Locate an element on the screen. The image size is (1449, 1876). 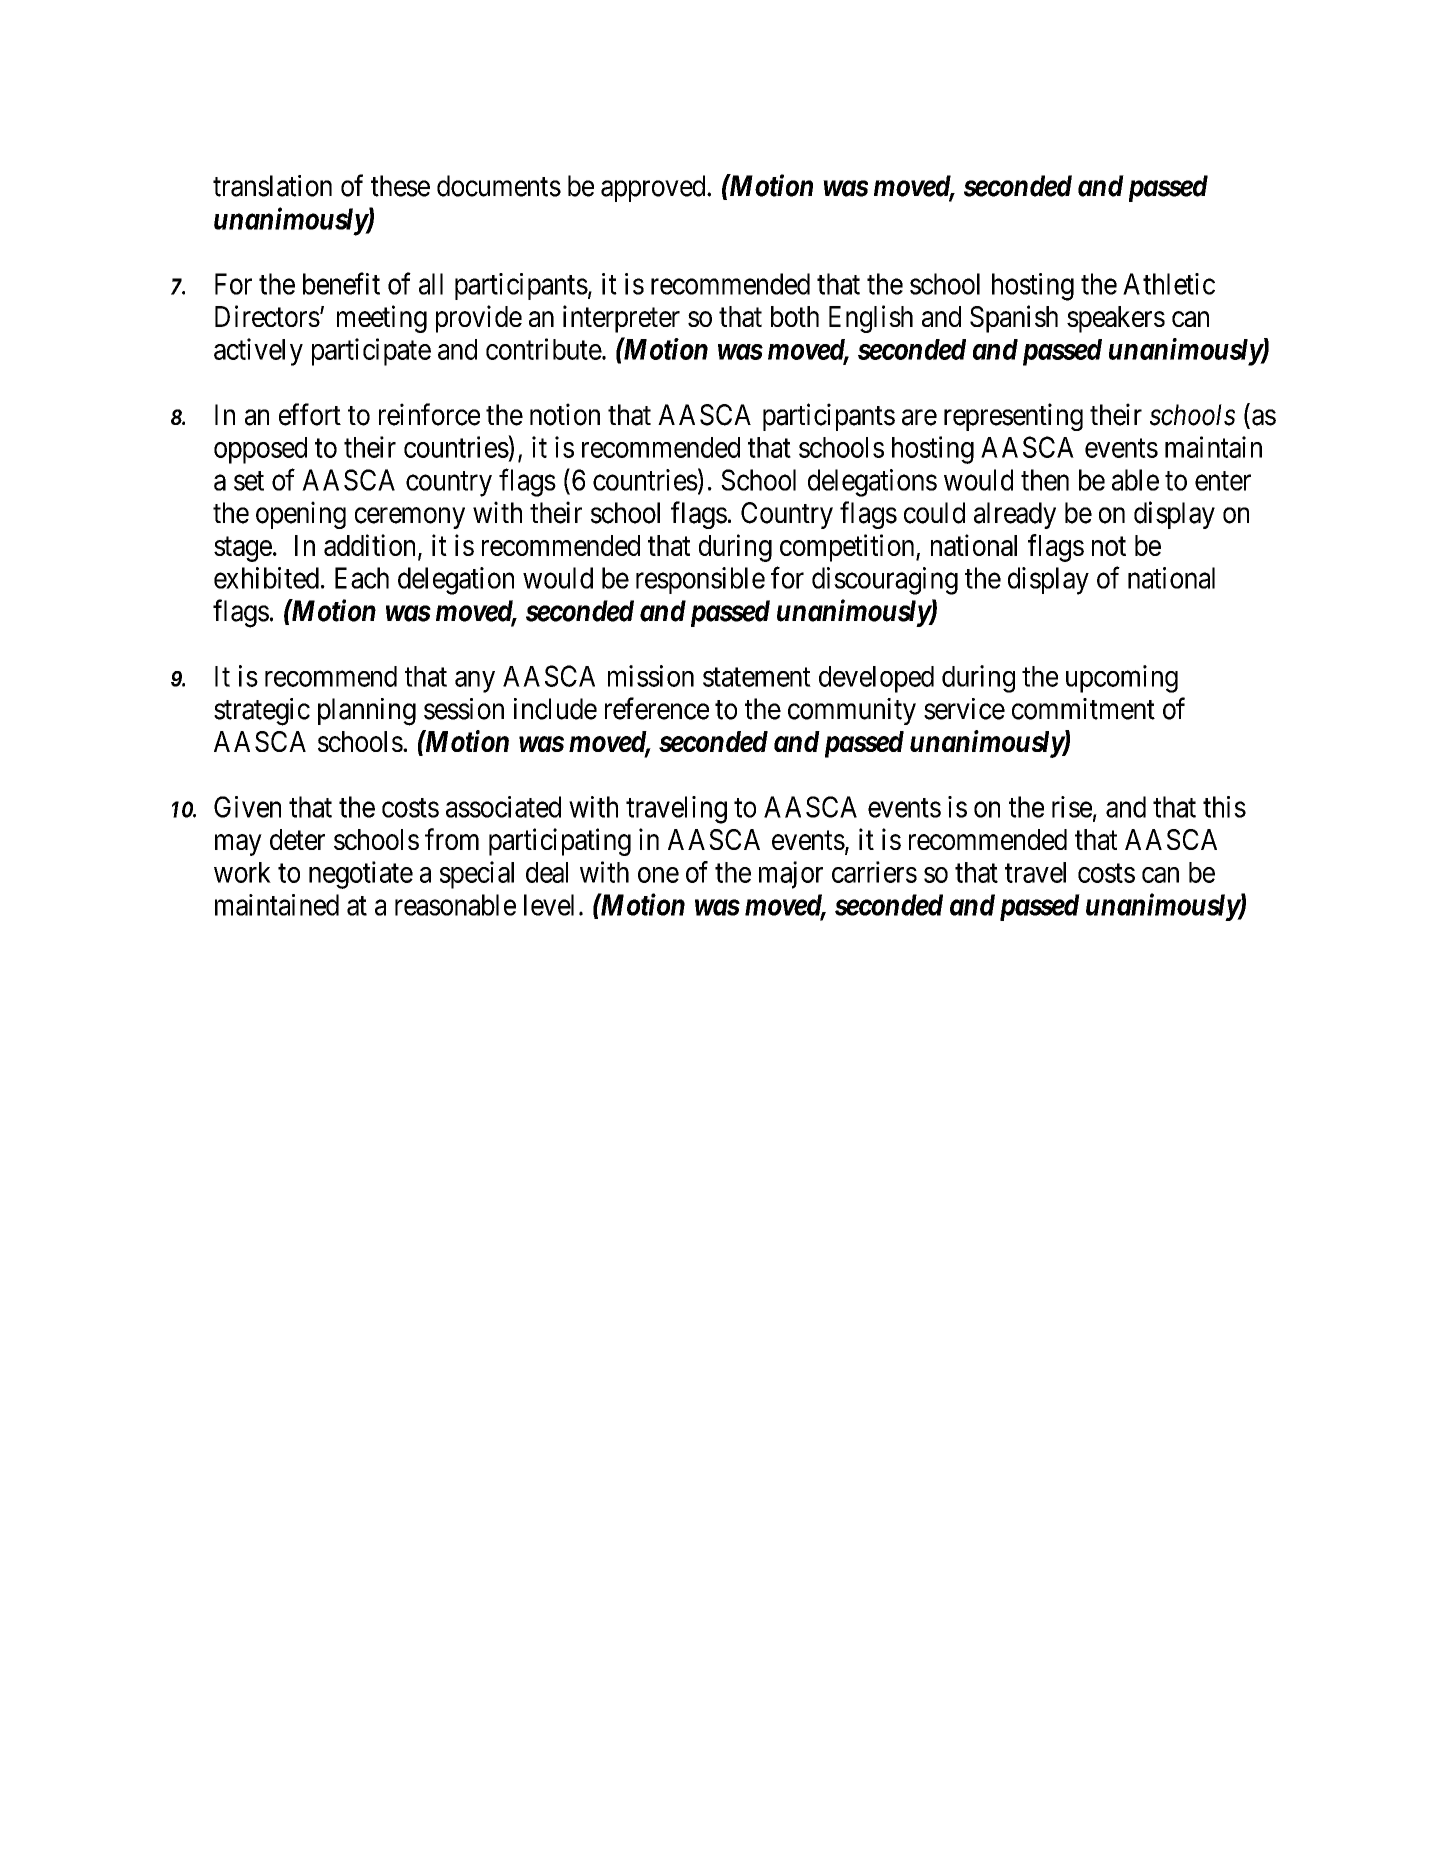
negotiate is located at coordinates (361, 875).
